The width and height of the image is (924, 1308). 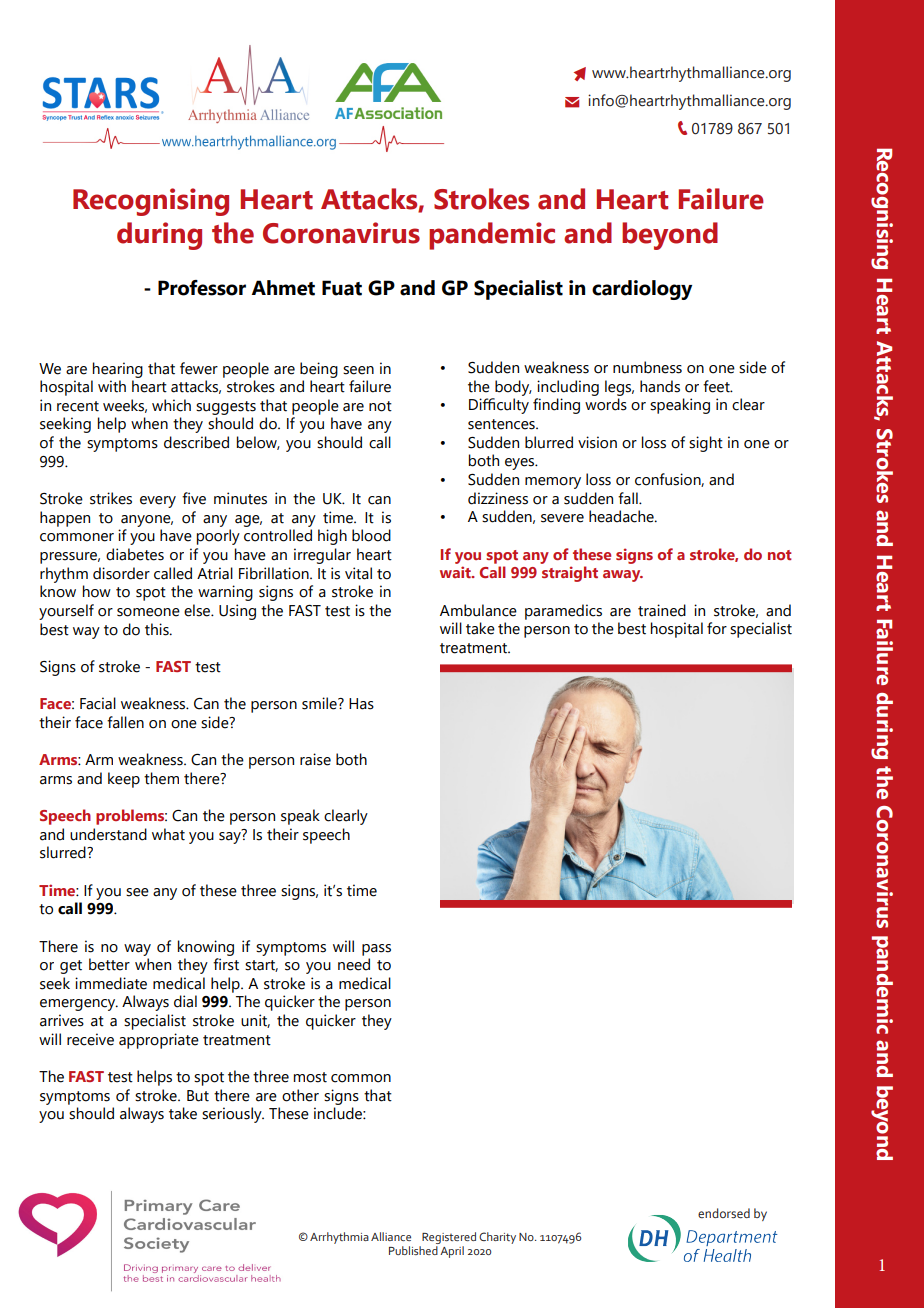 What do you see at coordinates (148, 612) in the image?
I see `someone` at bounding box center [148, 612].
